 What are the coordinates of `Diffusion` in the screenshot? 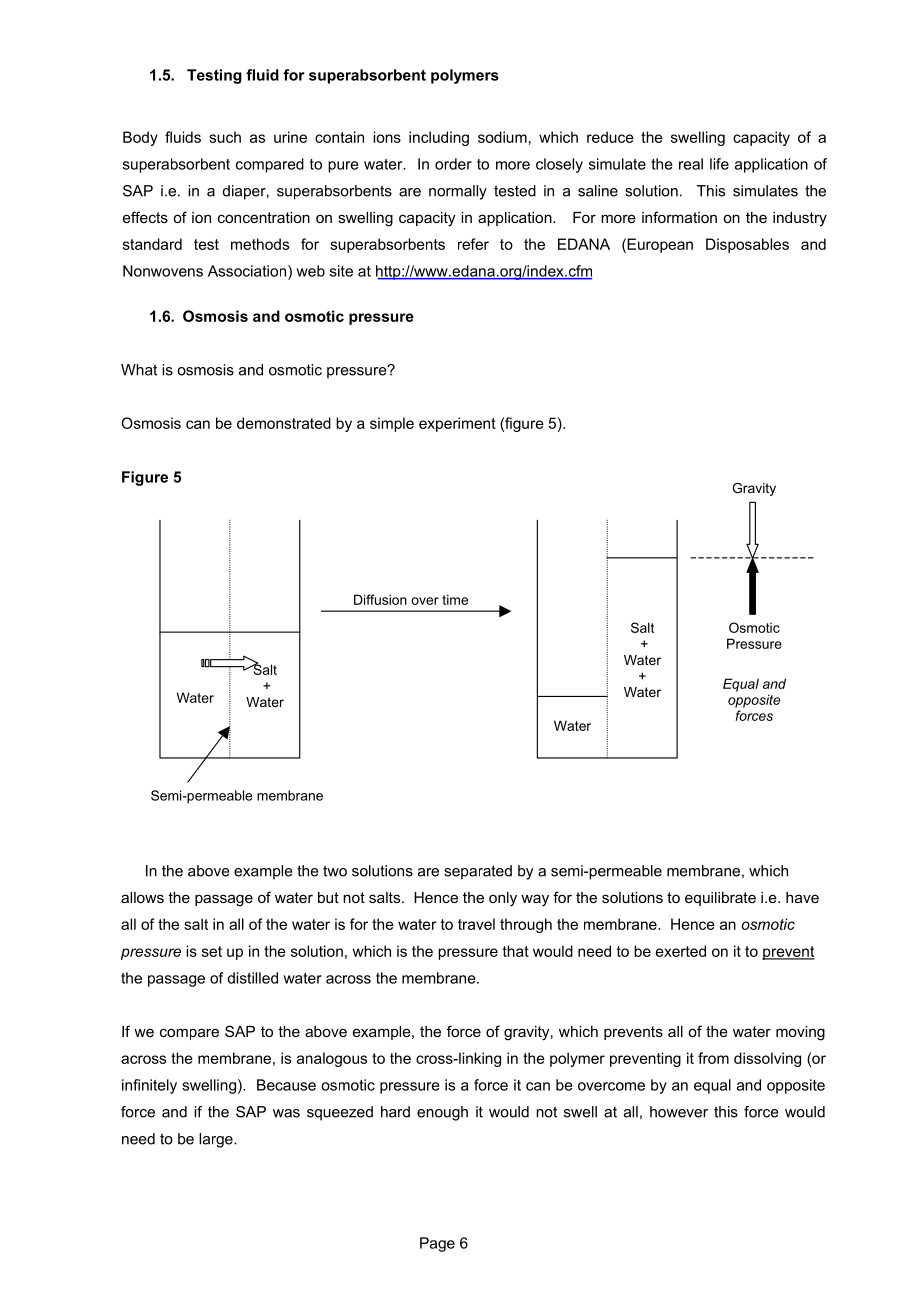 It's located at (380, 599).
